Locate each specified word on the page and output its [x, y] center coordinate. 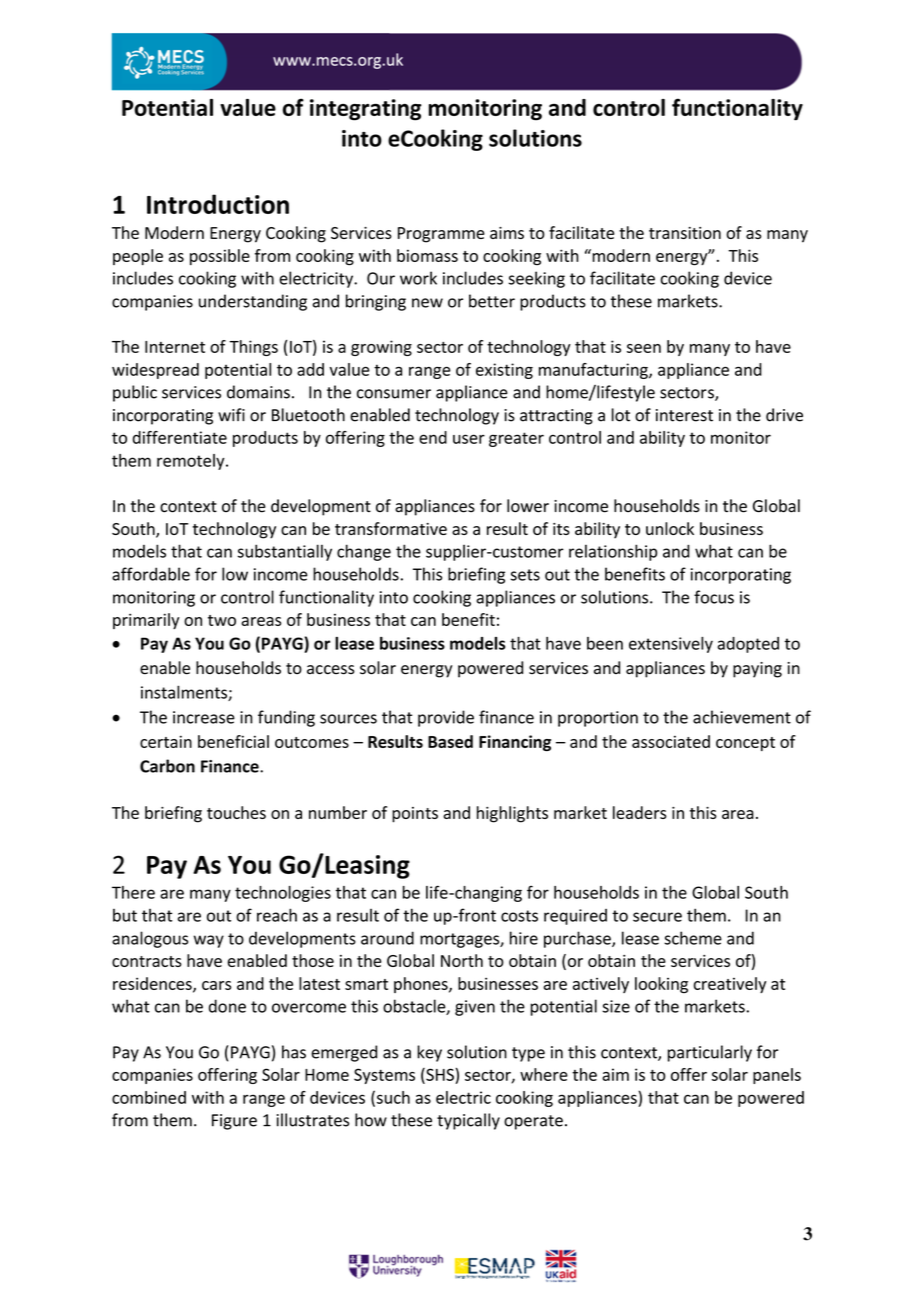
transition [685, 233]
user [469, 439]
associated [671, 741]
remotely [192, 462]
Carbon [167, 766]
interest [684, 415]
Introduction [218, 204]
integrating [366, 110]
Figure [234, 1122]
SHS [439, 1075]
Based [450, 741]
